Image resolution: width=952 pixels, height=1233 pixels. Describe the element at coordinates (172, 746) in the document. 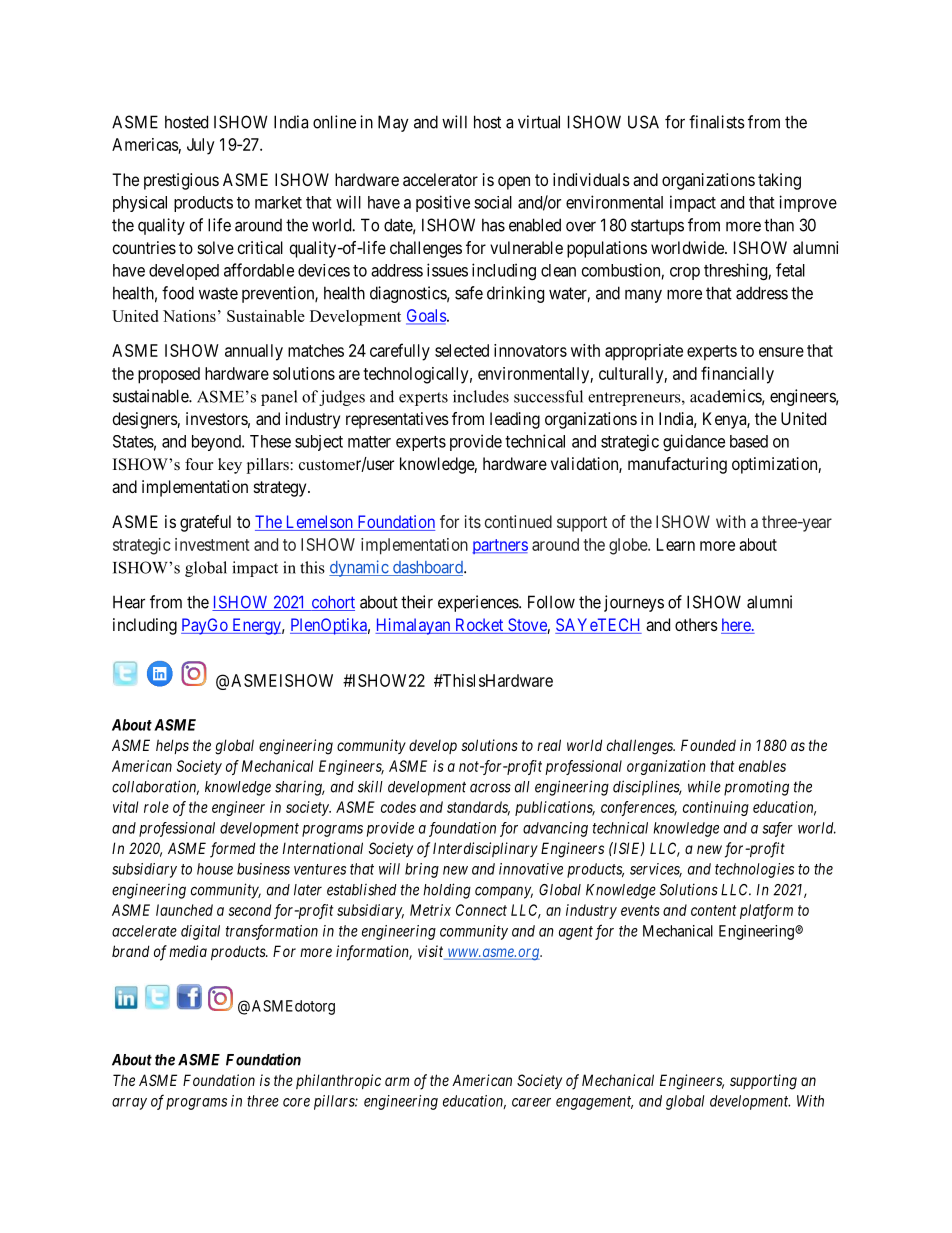

I see `helps` at that location.
